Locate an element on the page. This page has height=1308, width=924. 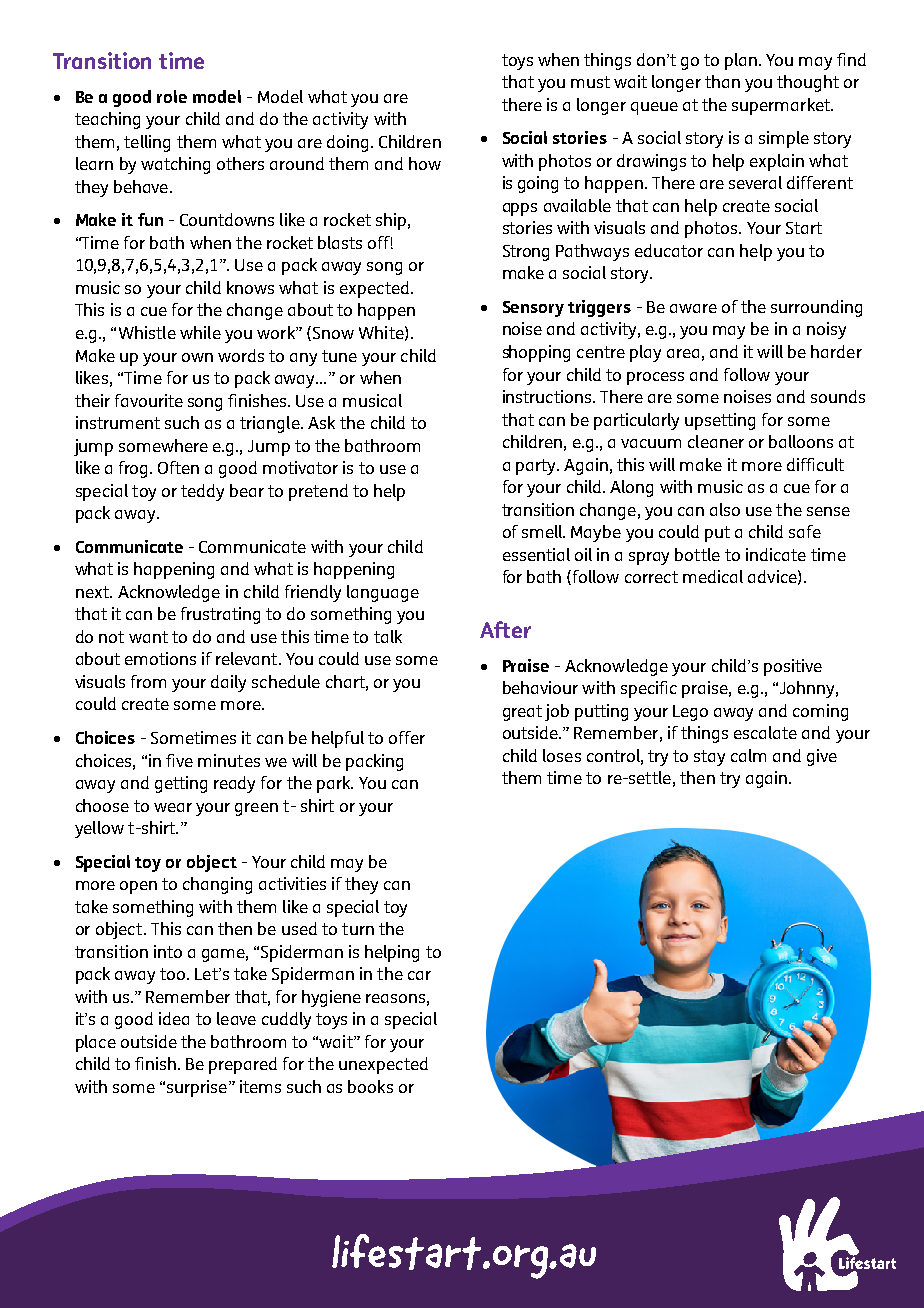
difficult is located at coordinates (815, 464).
